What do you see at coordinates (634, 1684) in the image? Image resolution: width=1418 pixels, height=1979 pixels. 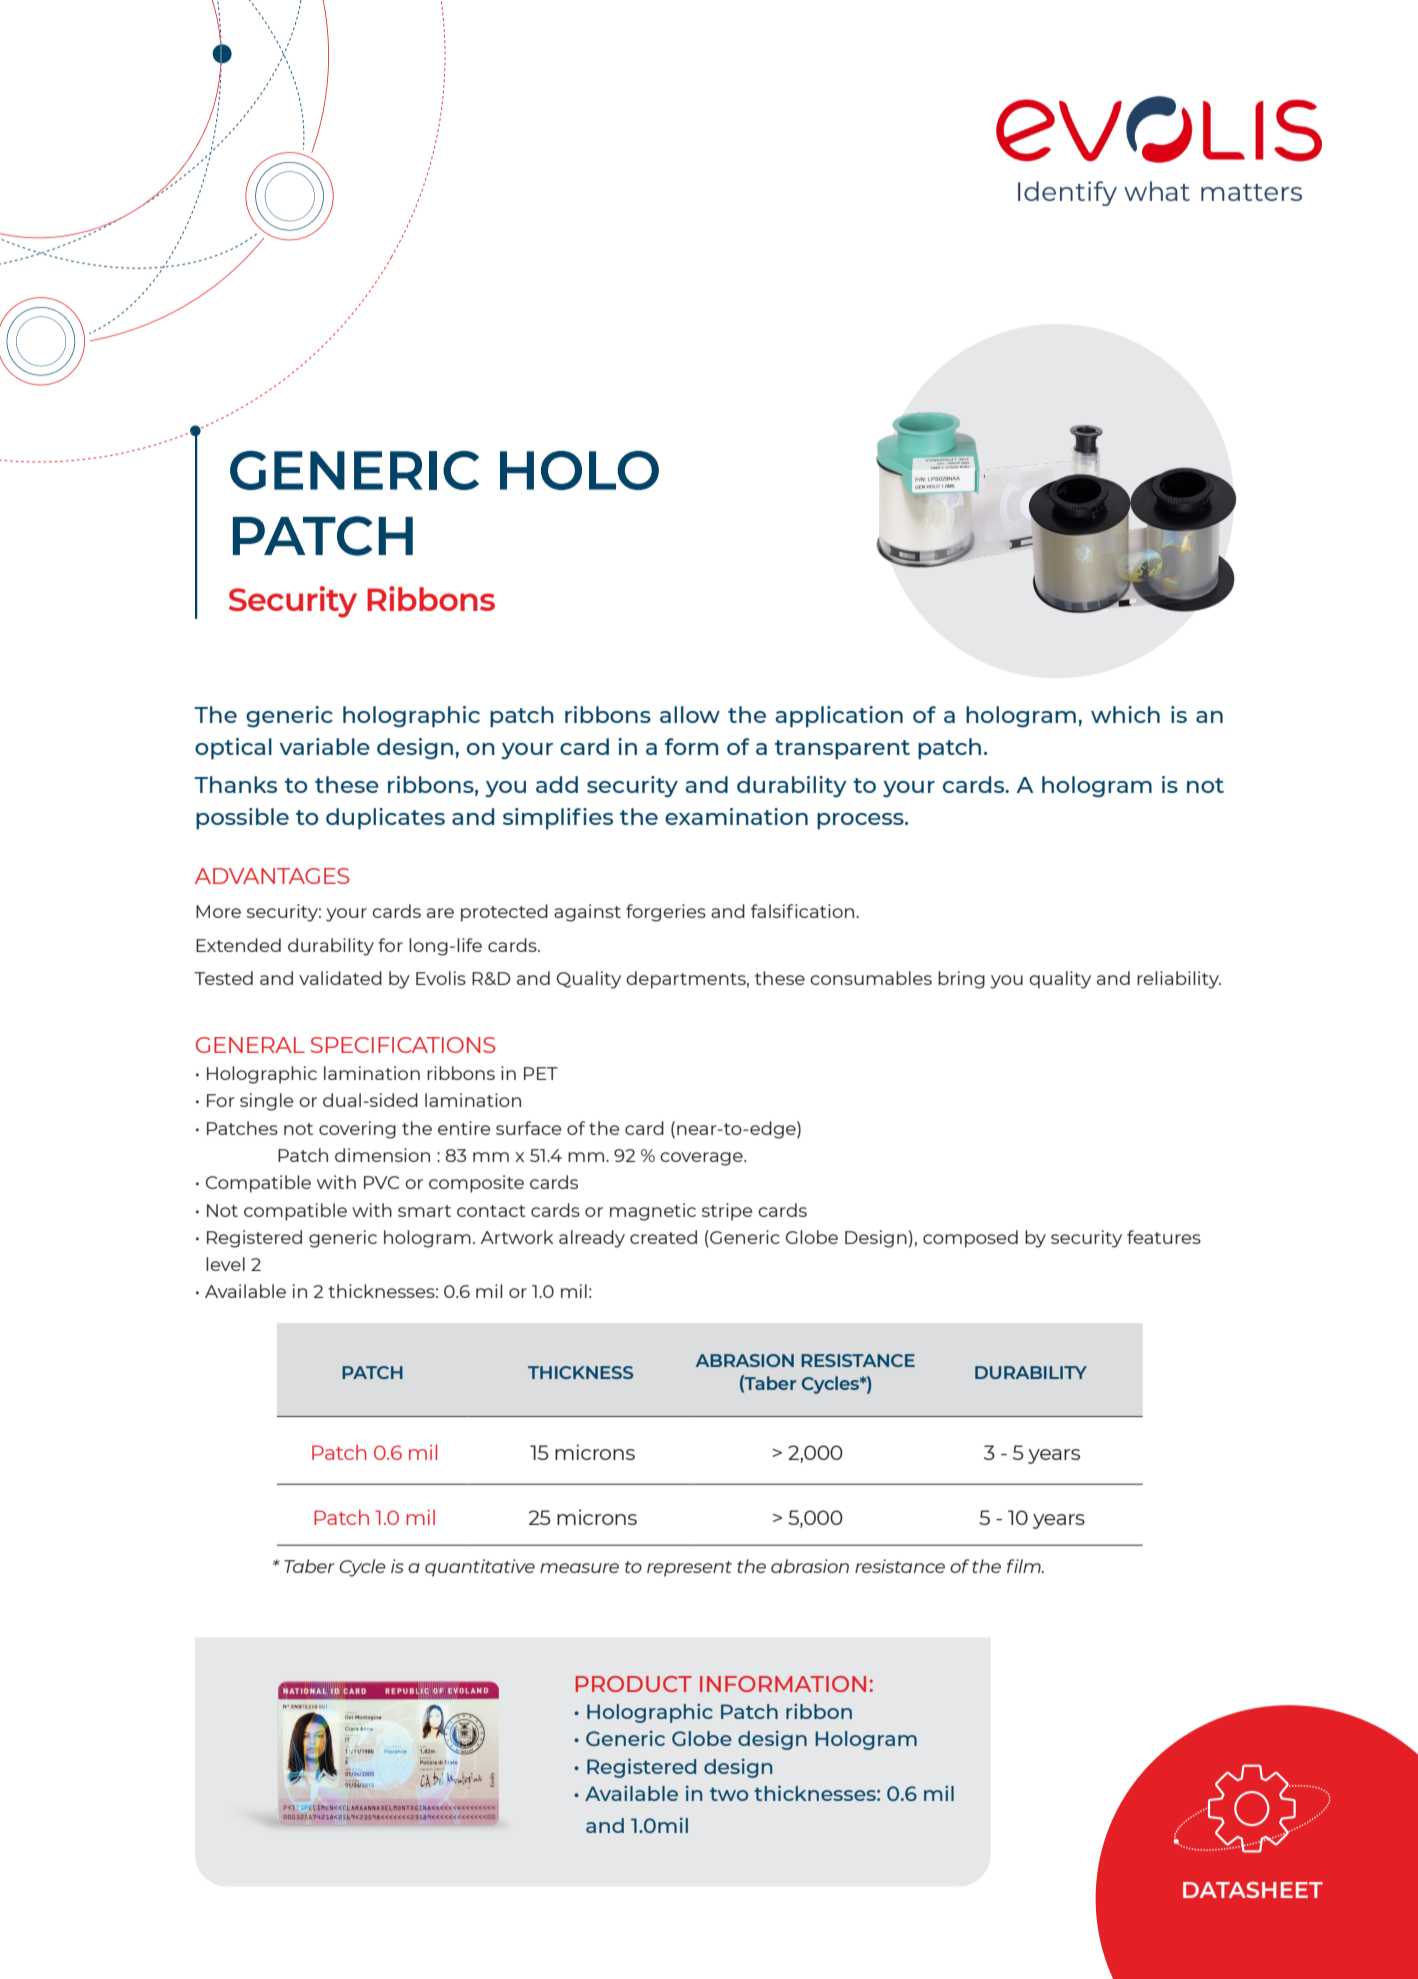 I see `PRODUCT` at bounding box center [634, 1684].
